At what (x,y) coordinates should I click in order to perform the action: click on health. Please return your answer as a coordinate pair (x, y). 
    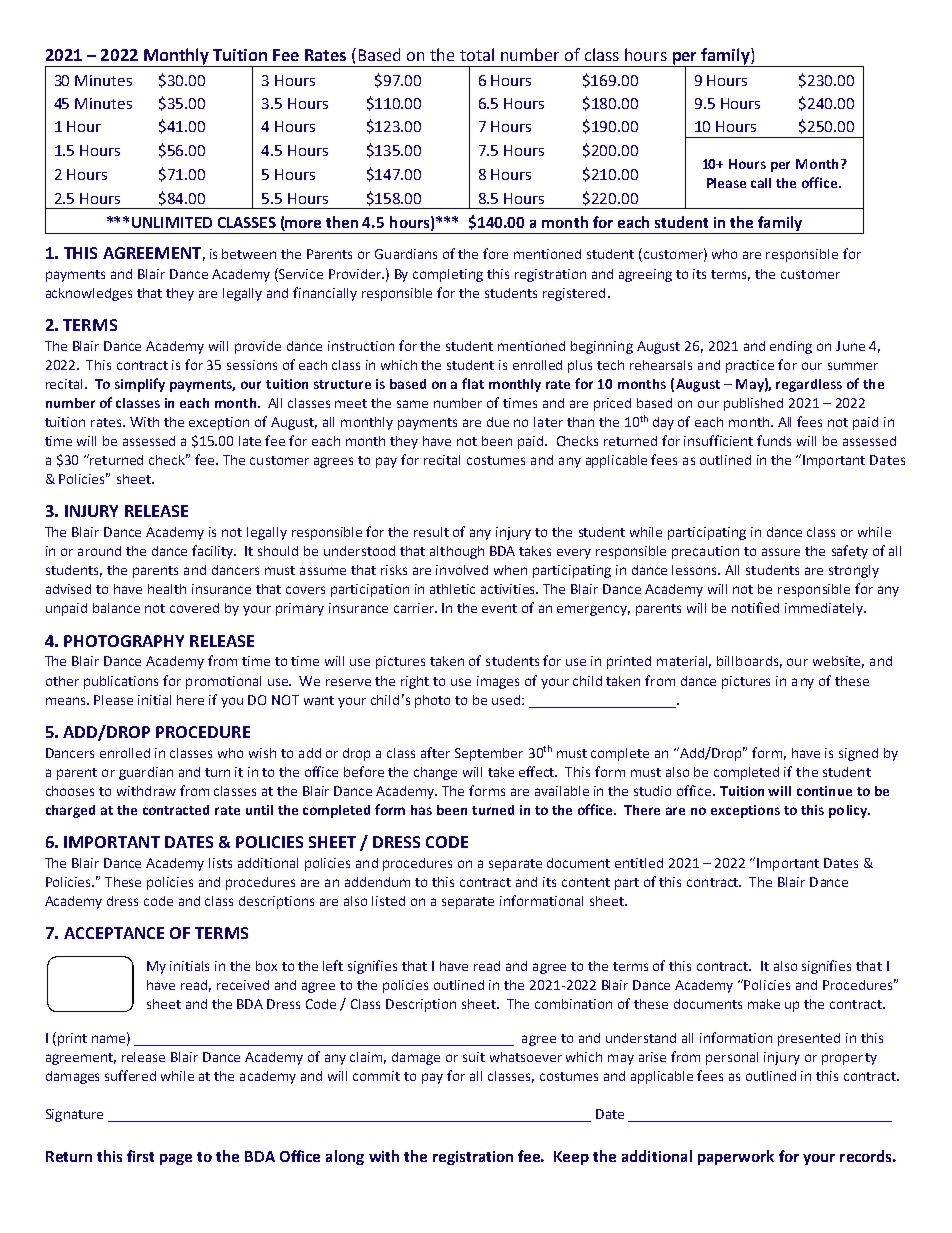
    Looking at the image, I should click on (167, 589).
